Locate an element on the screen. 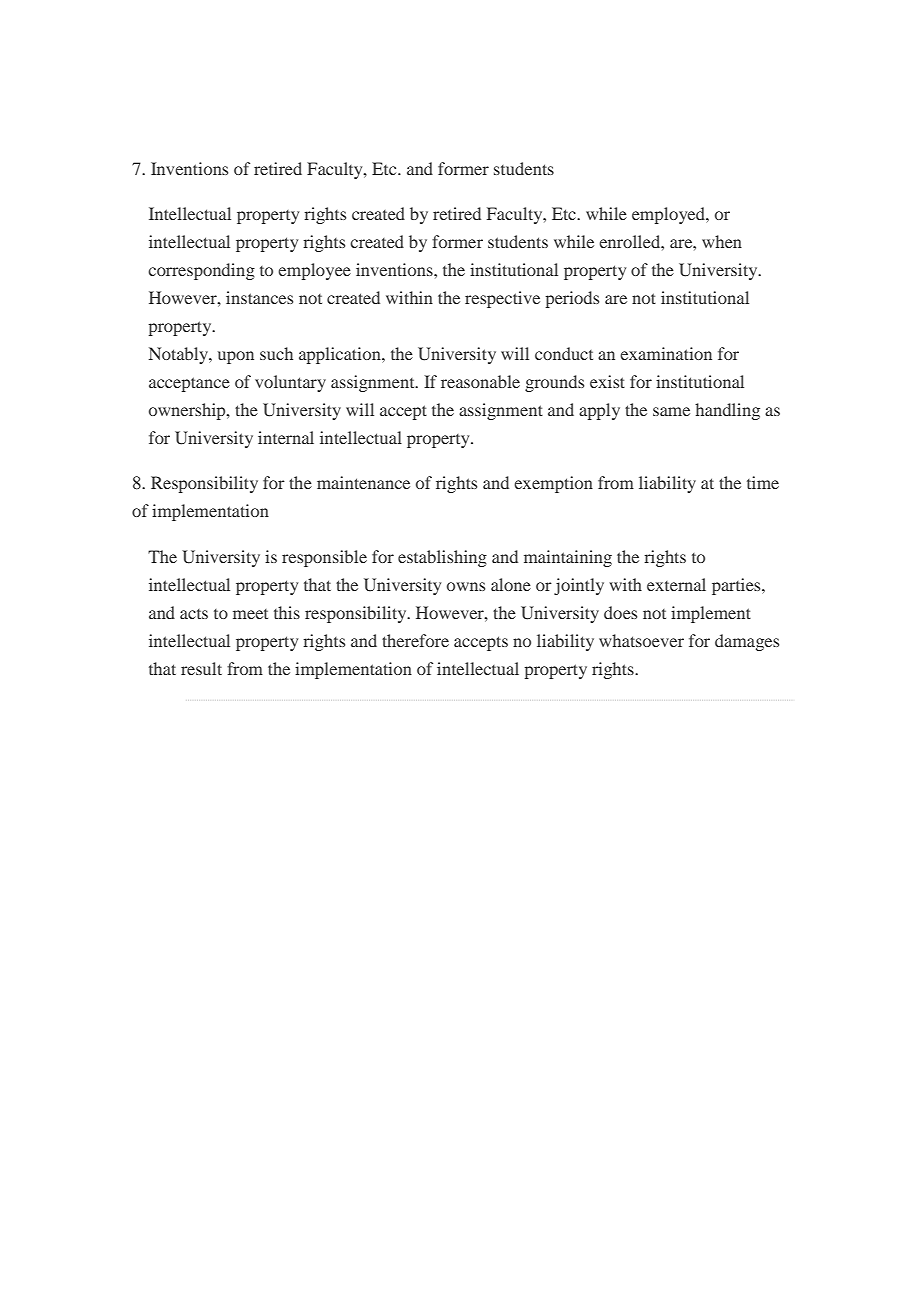 The image size is (924, 1308). exemption is located at coordinates (553, 484).
